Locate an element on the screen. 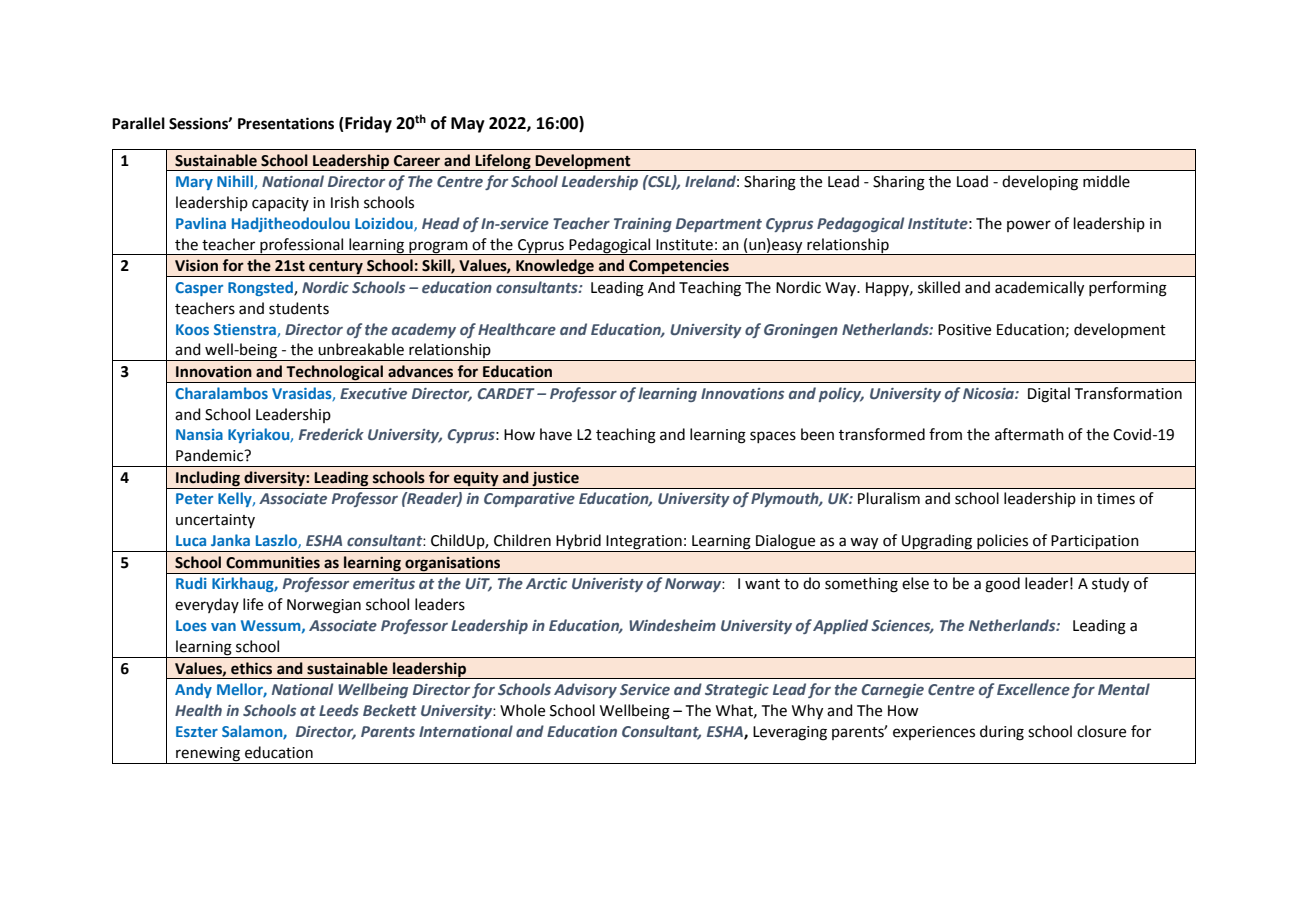 The image size is (1308, 924). Pandemic is located at coordinates (211, 455).
